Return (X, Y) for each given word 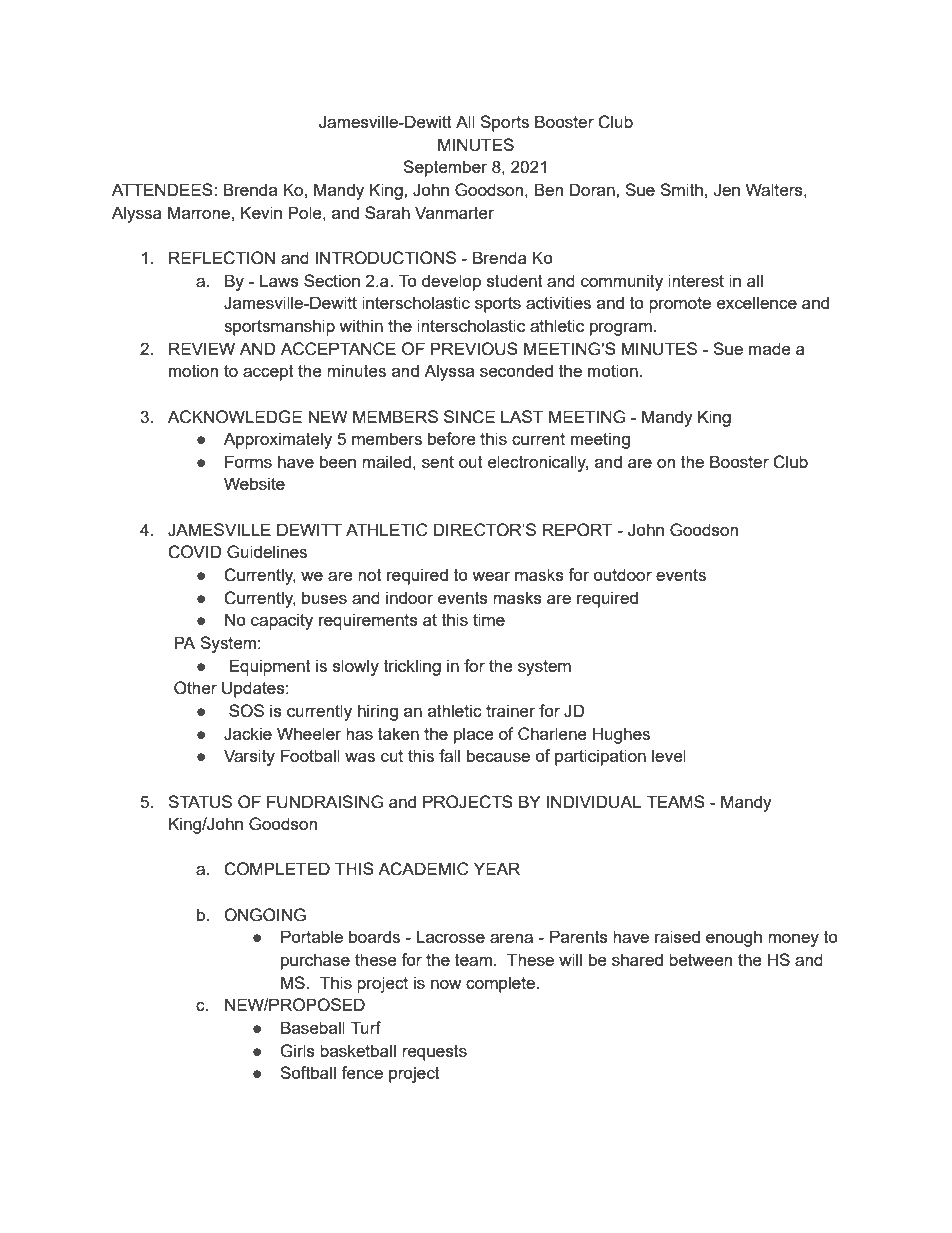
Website (254, 483)
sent (438, 462)
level (669, 755)
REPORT (578, 530)
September (445, 168)
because (498, 755)
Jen (726, 190)
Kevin (261, 212)
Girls (297, 1051)
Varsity (249, 757)
